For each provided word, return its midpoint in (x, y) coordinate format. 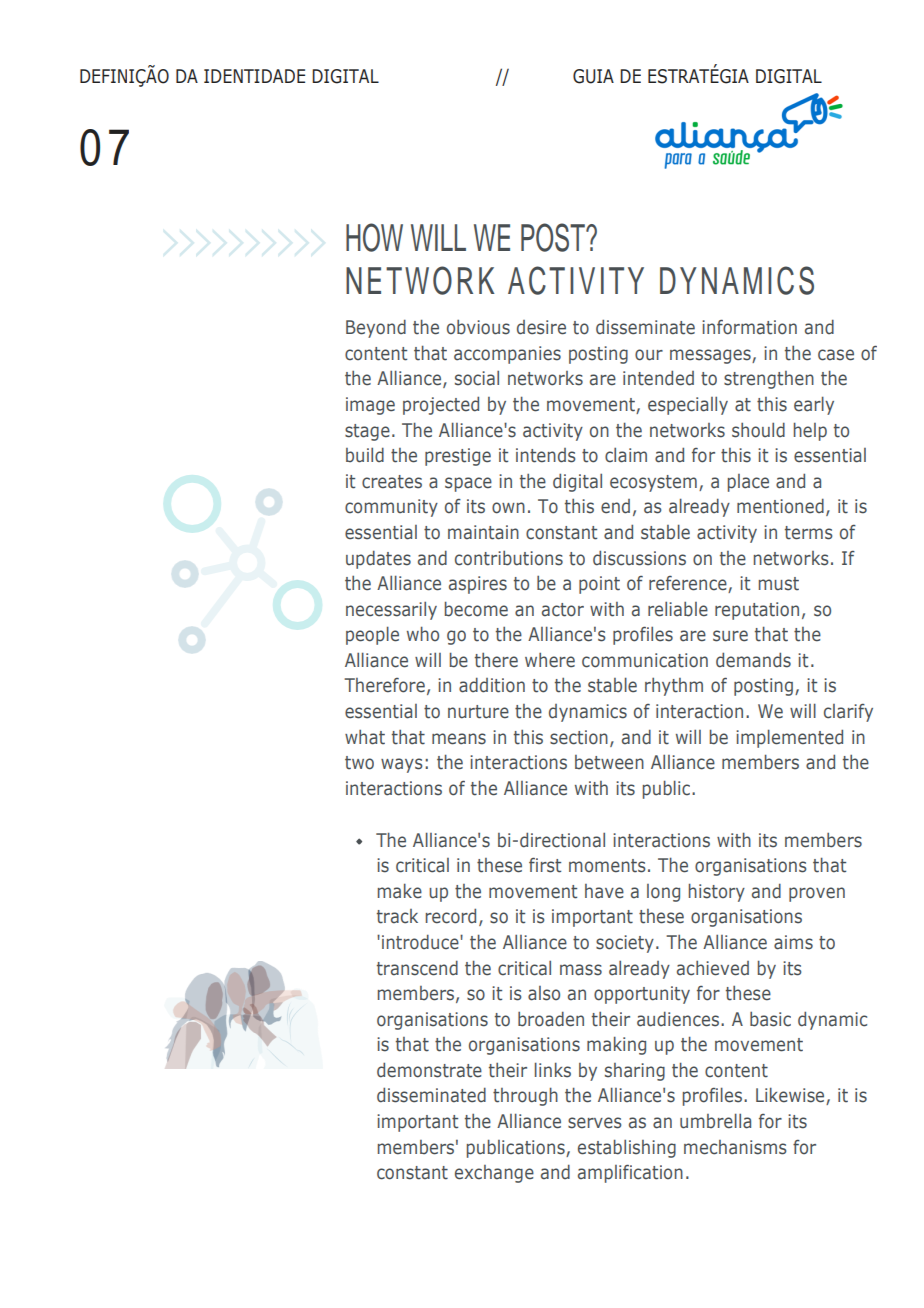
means (459, 739)
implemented (789, 738)
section (579, 737)
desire (541, 327)
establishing (627, 1148)
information (749, 327)
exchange (494, 1174)
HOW (374, 237)
